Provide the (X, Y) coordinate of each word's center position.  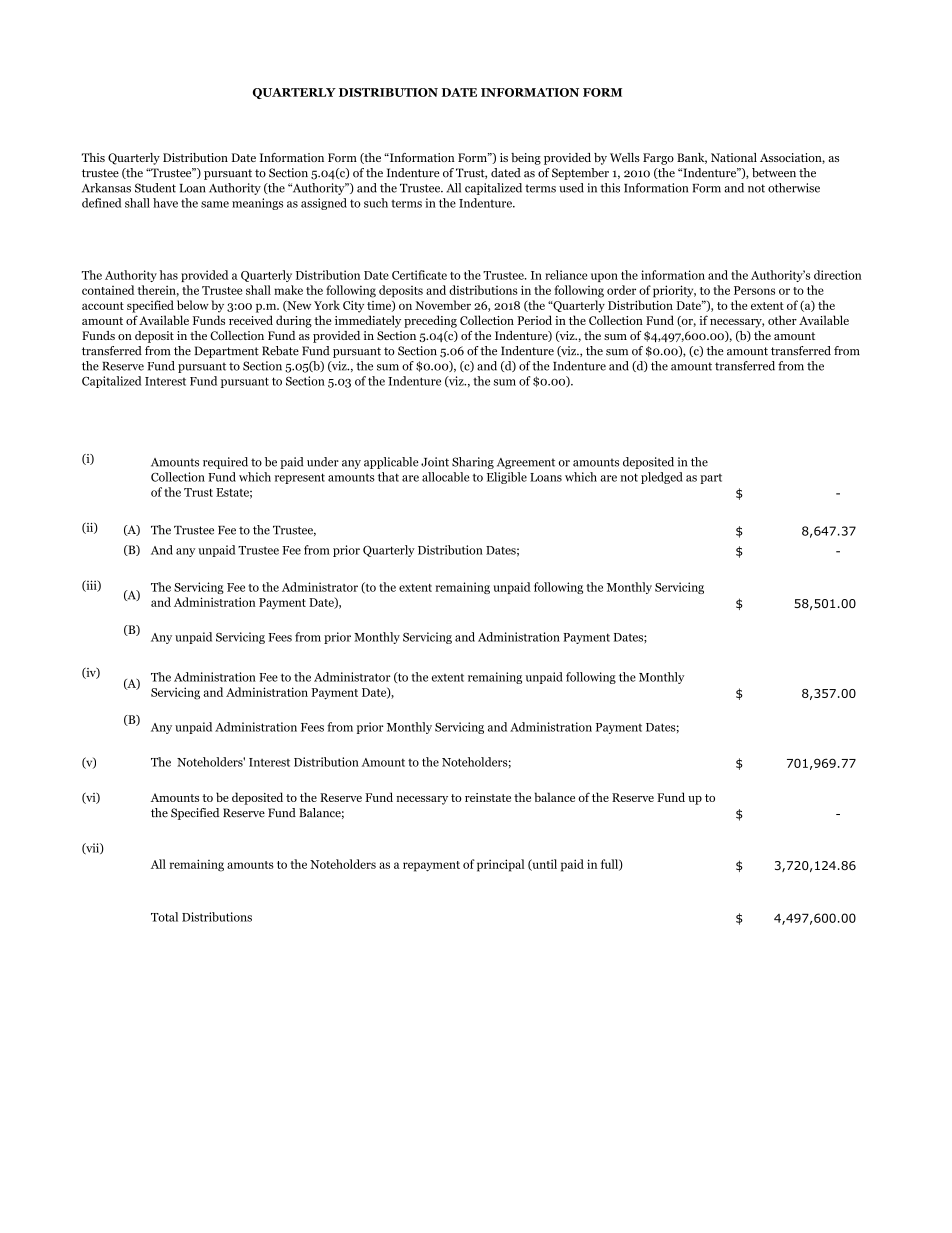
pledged (662, 478)
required (225, 463)
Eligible (507, 478)
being (526, 159)
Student (155, 188)
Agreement (526, 463)
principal (500, 865)
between (774, 173)
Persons (754, 290)
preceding (430, 321)
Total (164, 917)
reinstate (488, 797)
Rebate (280, 351)
